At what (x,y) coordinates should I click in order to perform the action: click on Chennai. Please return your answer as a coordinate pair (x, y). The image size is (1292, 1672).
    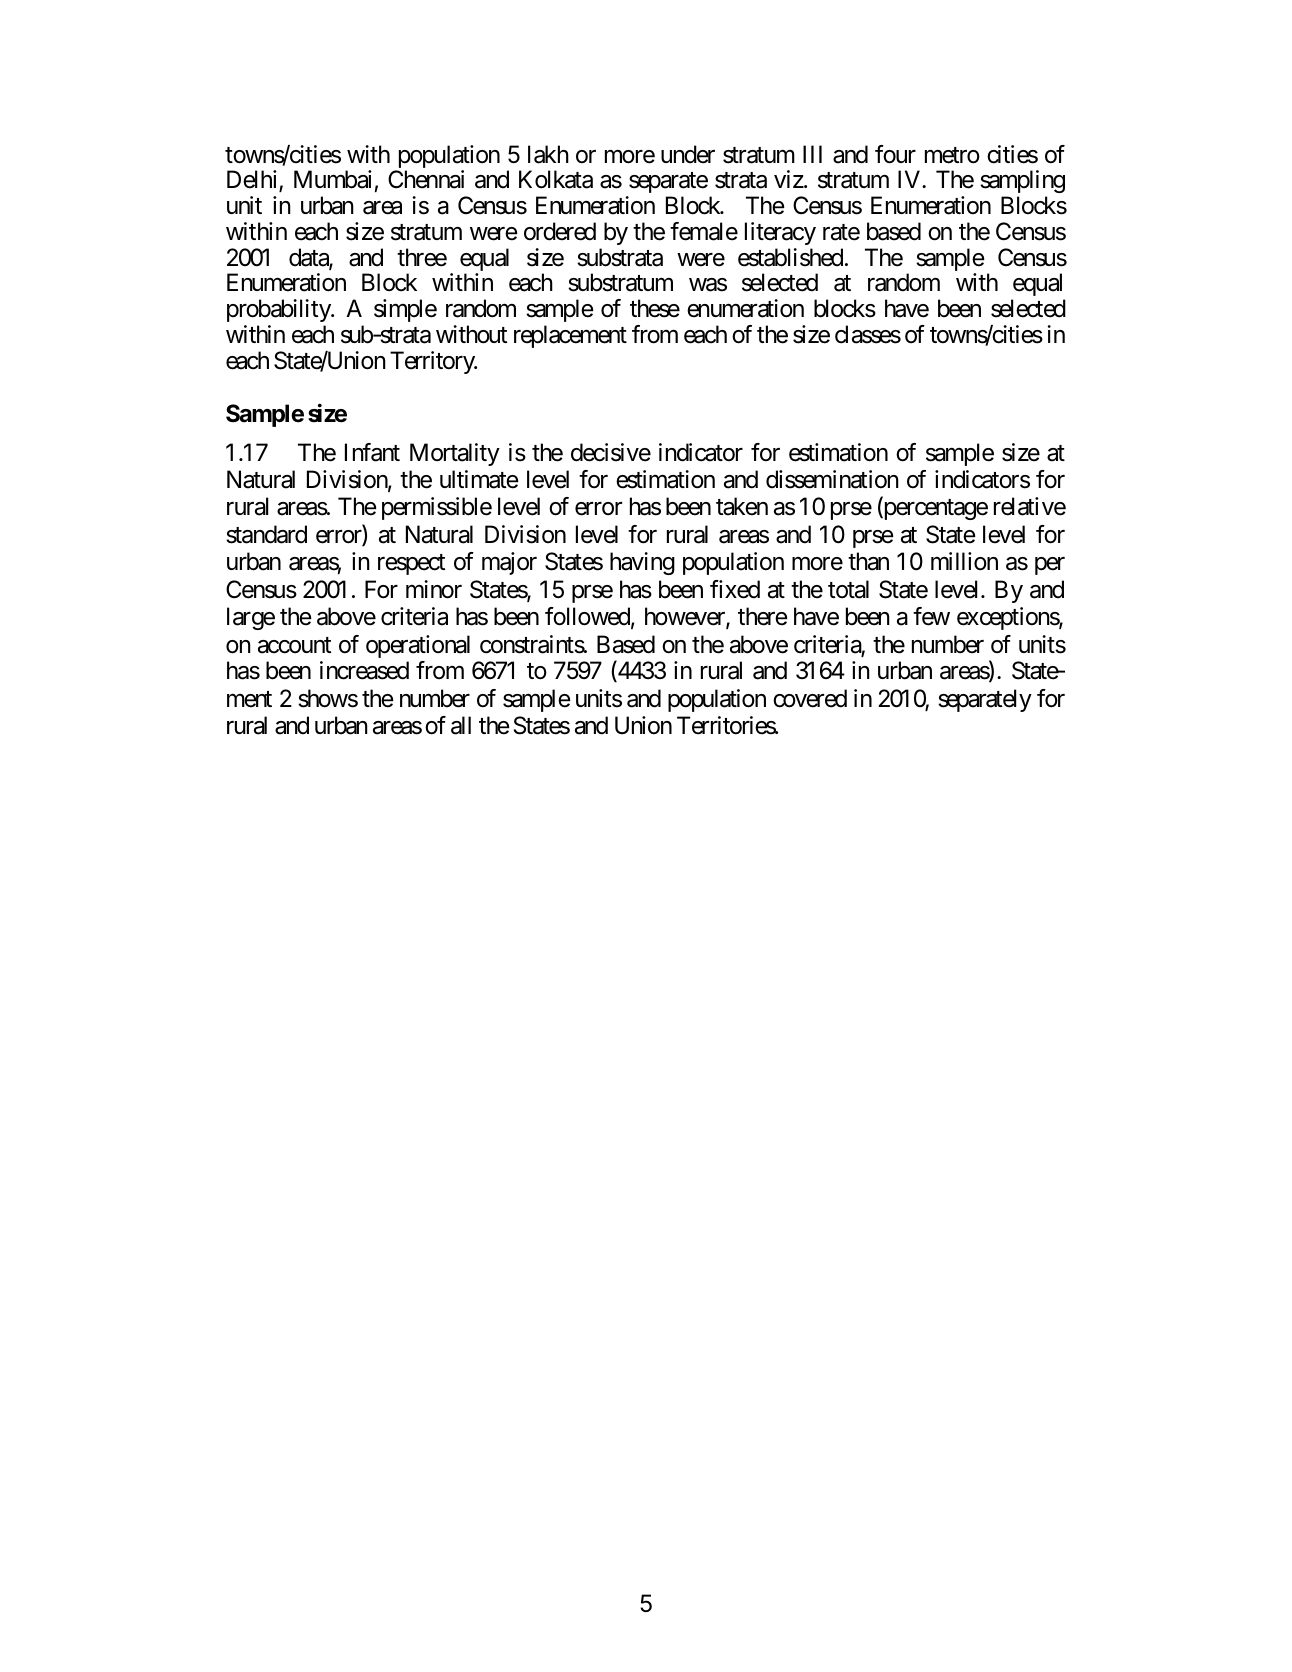
    Looking at the image, I should click on (426, 179).
